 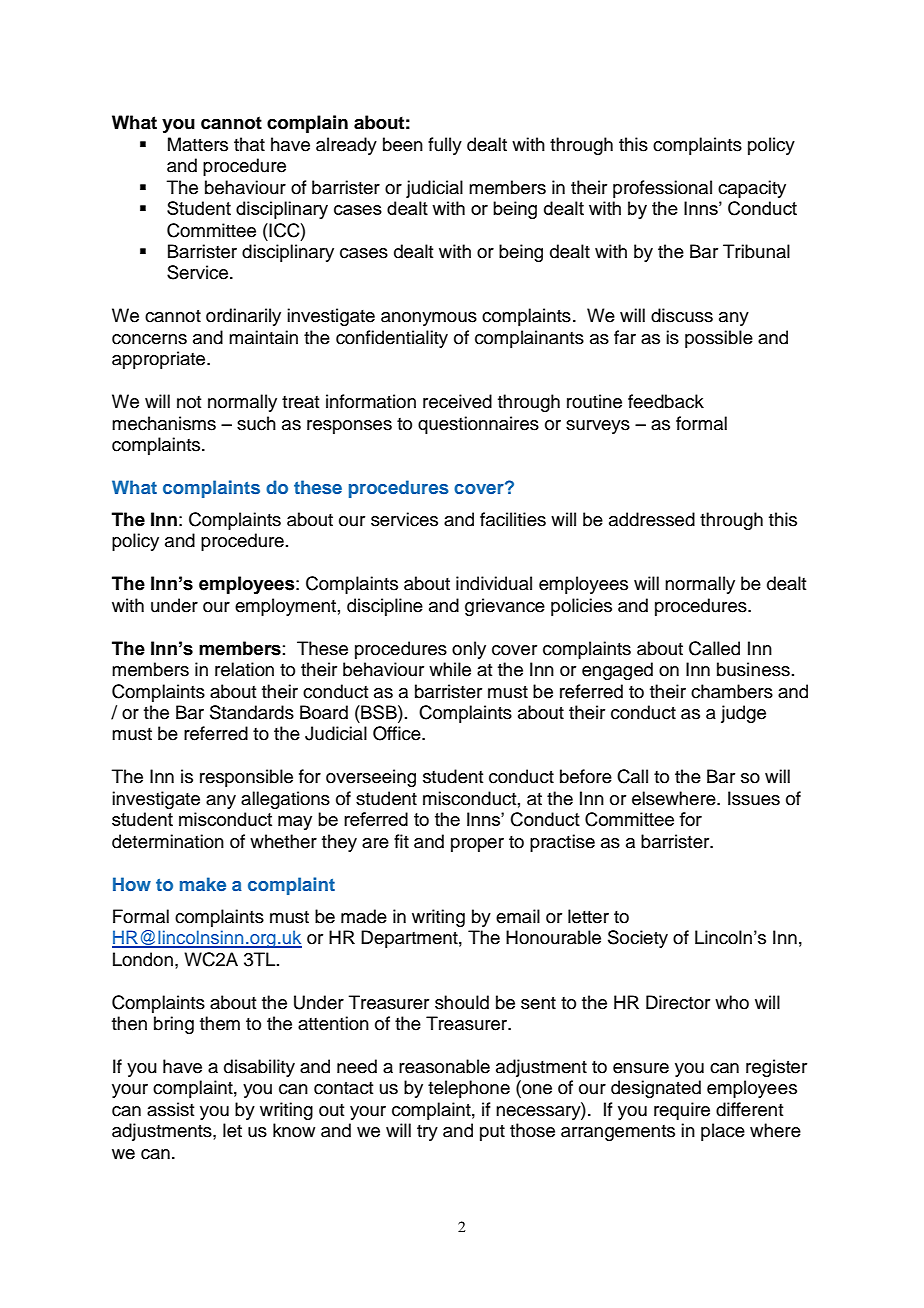 What do you see at coordinates (445, 146) in the page?
I see `fully` at bounding box center [445, 146].
